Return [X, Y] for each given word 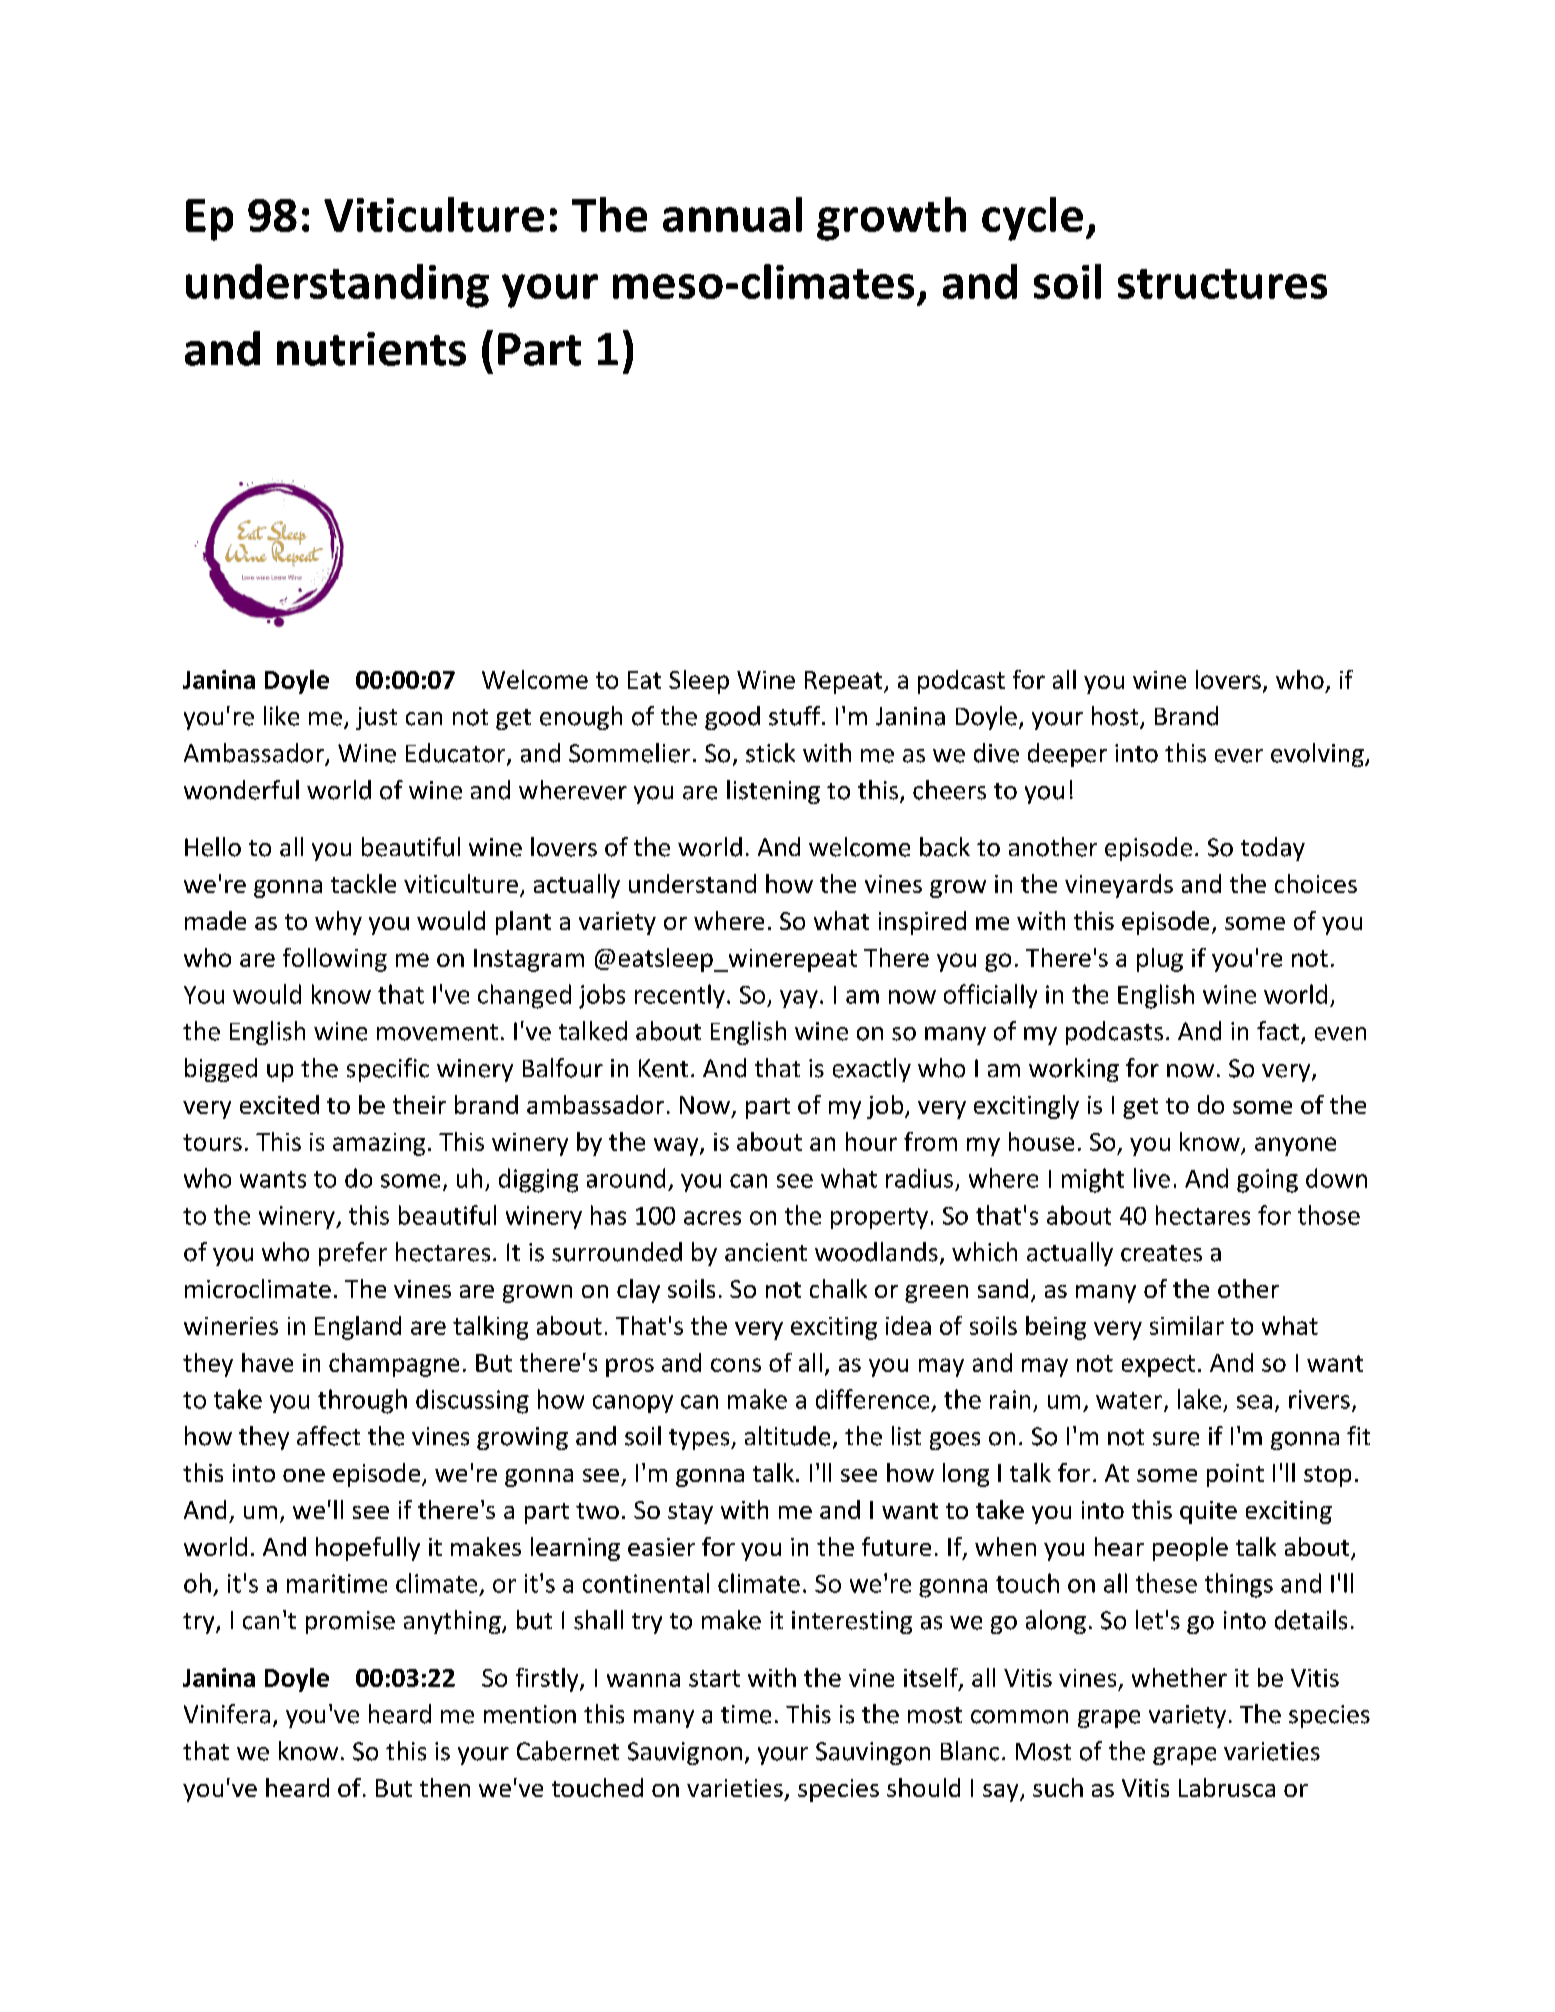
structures [1222, 284]
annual [732, 214]
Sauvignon [685, 1753]
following [335, 960]
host [1116, 717]
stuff [796, 716]
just [376, 718]
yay [799, 999]
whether [1179, 1677]
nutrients [371, 349]
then [445, 1787]
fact [1279, 1032]
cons [736, 1365]
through [362, 1401]
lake [1199, 1399]
